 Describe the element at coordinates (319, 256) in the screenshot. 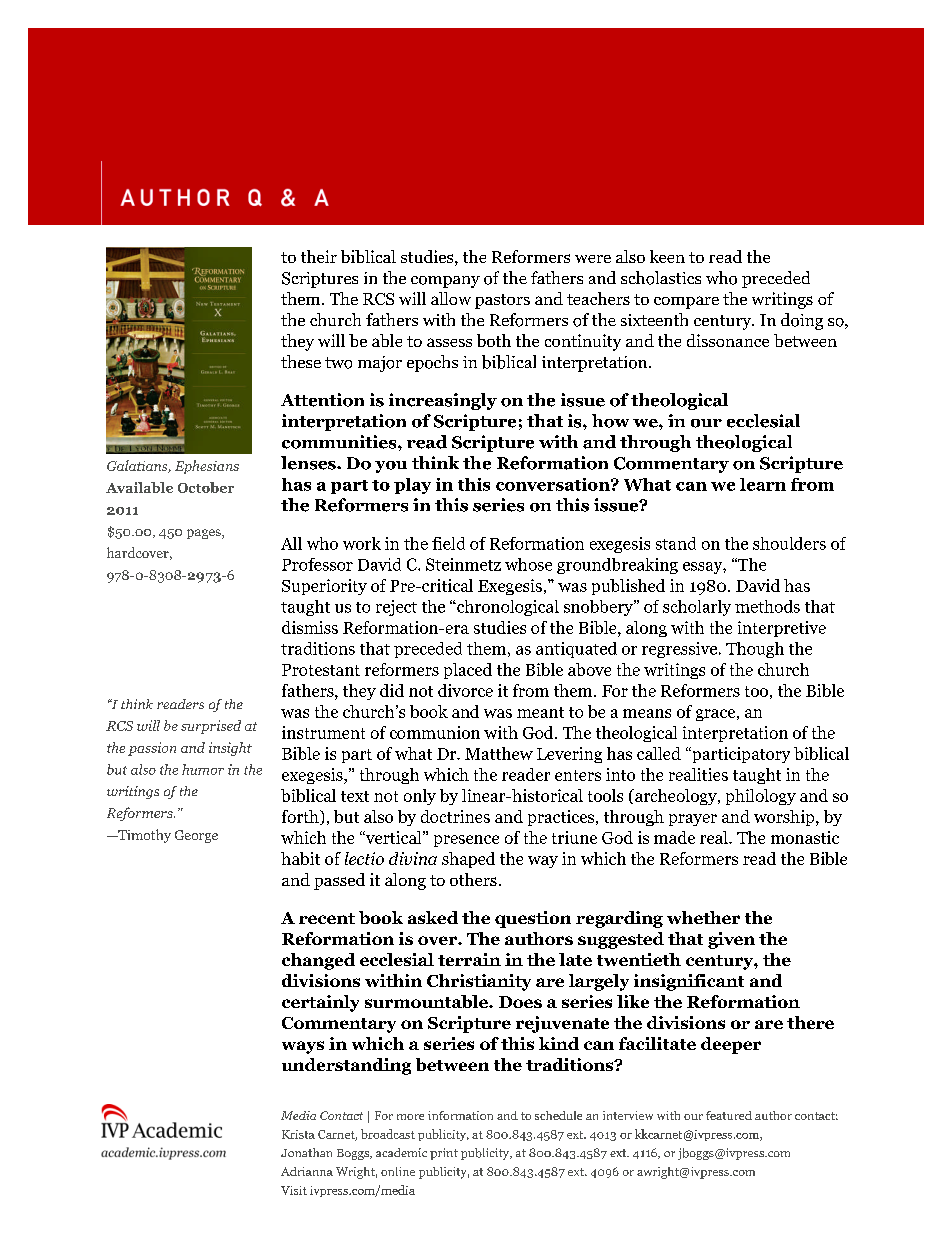

I see `their` at that location.
